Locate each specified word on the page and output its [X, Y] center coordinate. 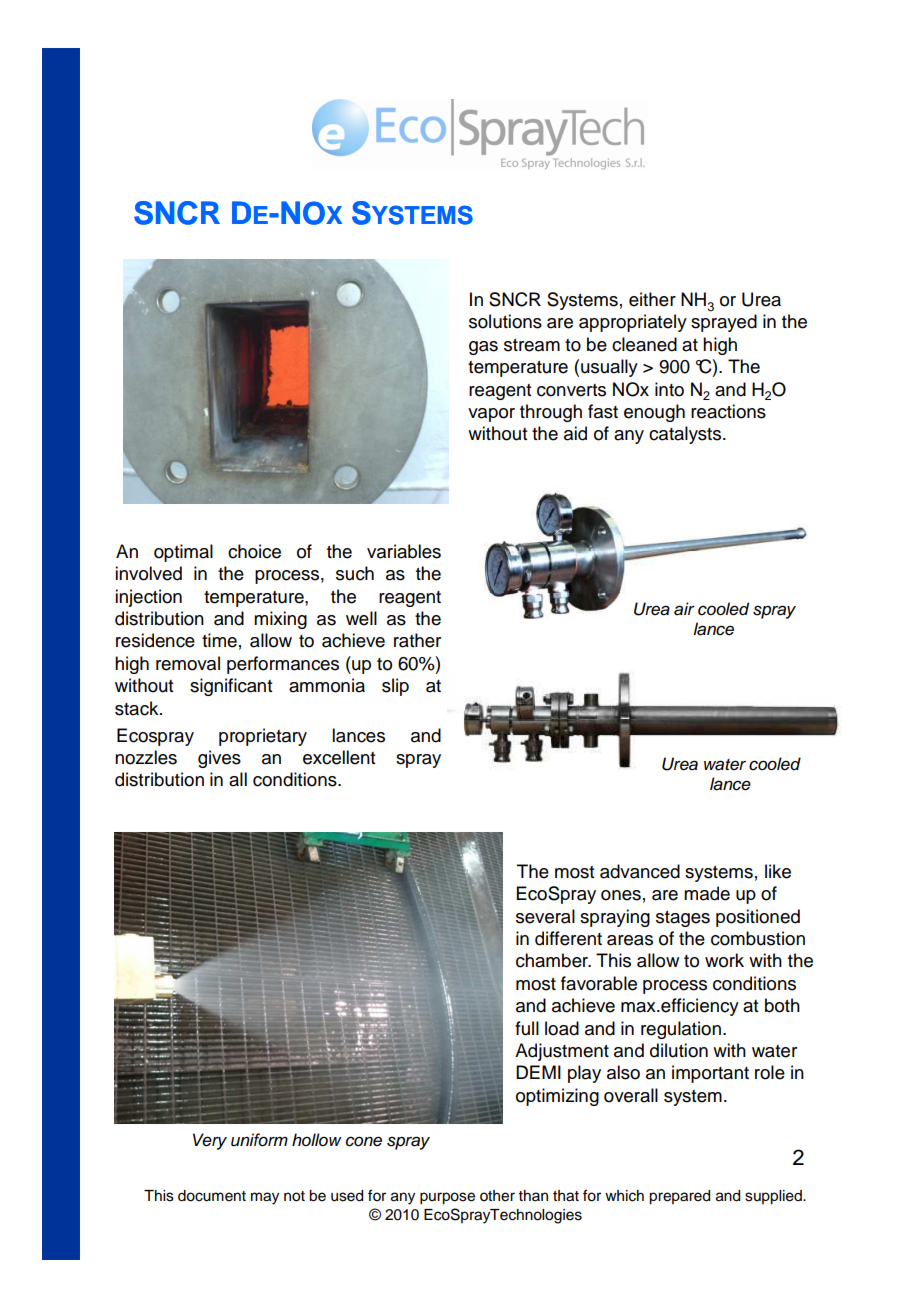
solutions [505, 321]
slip [395, 687]
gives [219, 759]
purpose [447, 1198]
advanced [640, 871]
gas [483, 348]
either [652, 299]
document [212, 1196]
